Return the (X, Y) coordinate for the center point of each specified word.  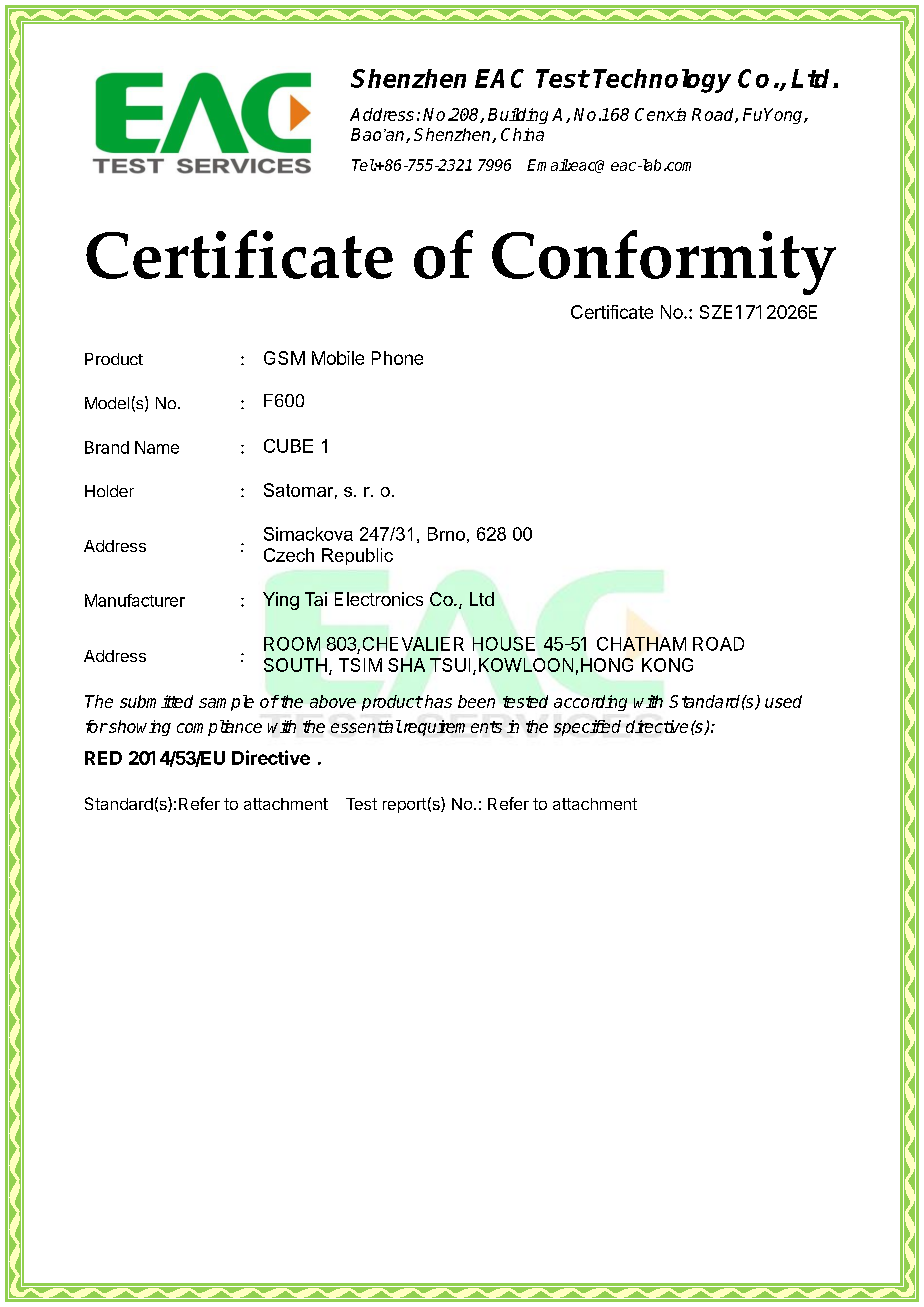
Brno (446, 534)
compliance (219, 728)
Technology (662, 81)
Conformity (664, 262)
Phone (397, 358)
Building (518, 116)
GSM (284, 358)
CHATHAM (641, 644)
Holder (109, 491)
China (522, 134)
